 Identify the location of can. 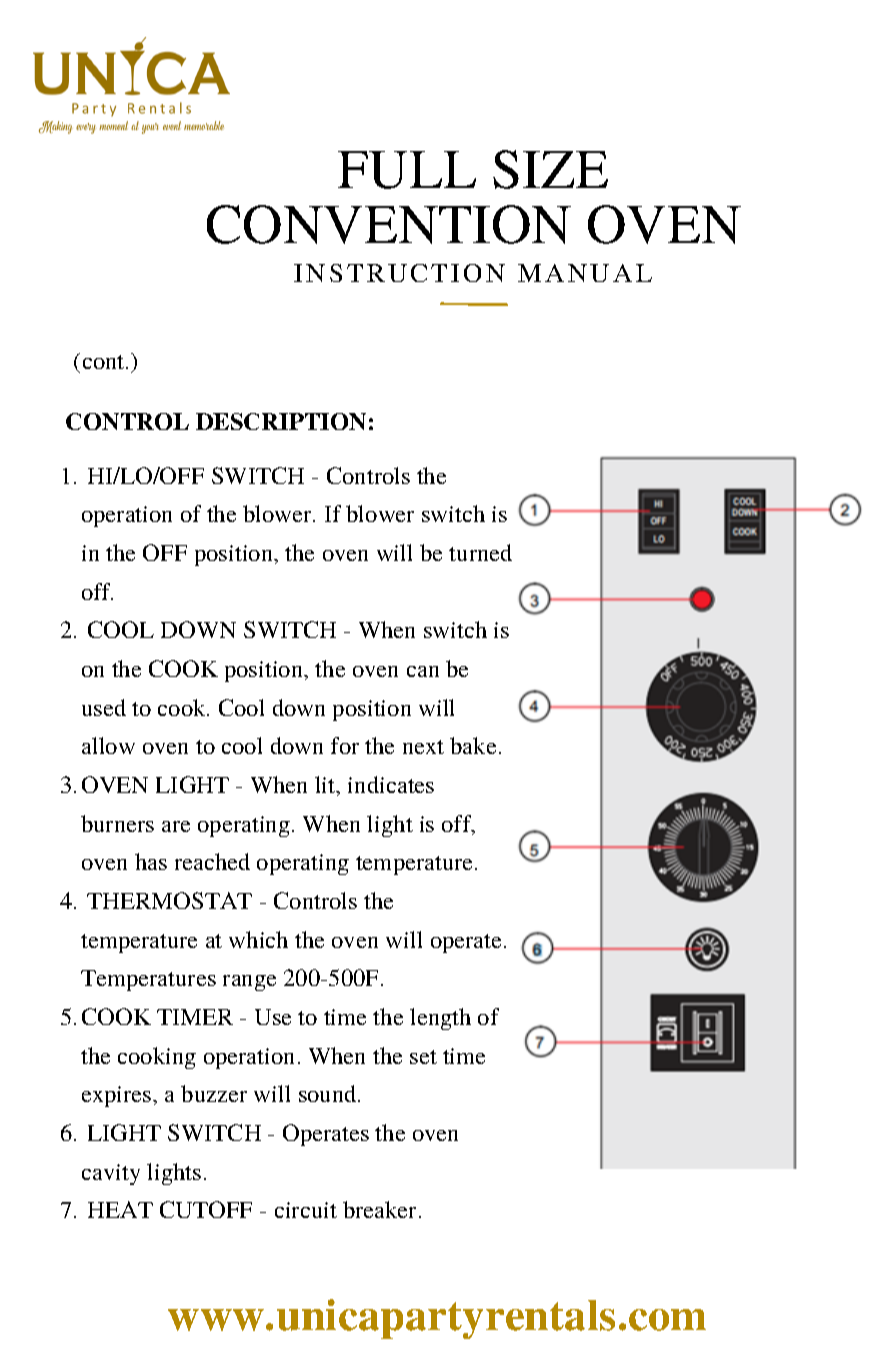
(423, 671).
